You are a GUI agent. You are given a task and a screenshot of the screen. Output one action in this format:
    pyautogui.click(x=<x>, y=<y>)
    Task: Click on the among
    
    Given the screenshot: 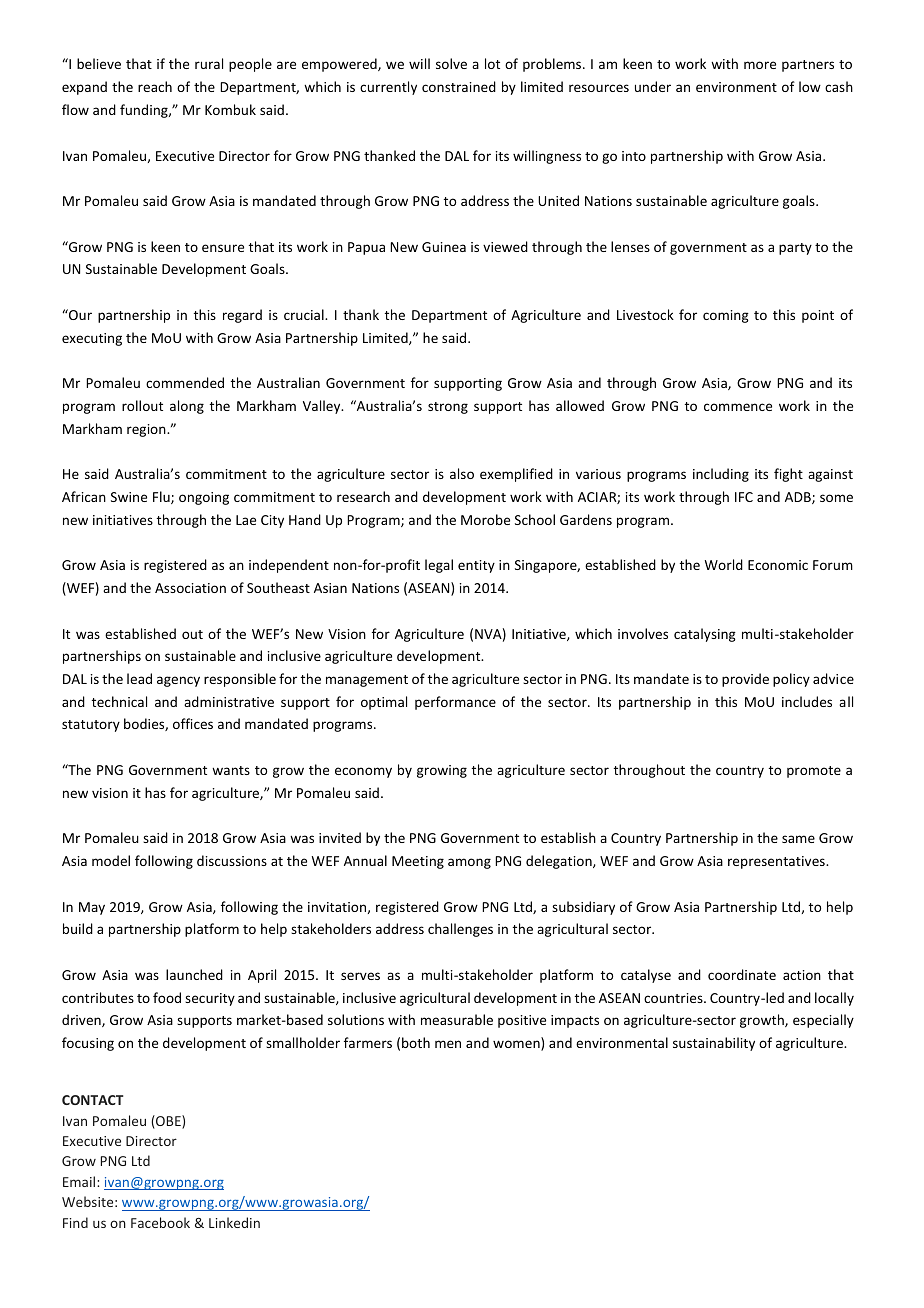 What is the action you would take?
    pyautogui.click(x=469, y=863)
